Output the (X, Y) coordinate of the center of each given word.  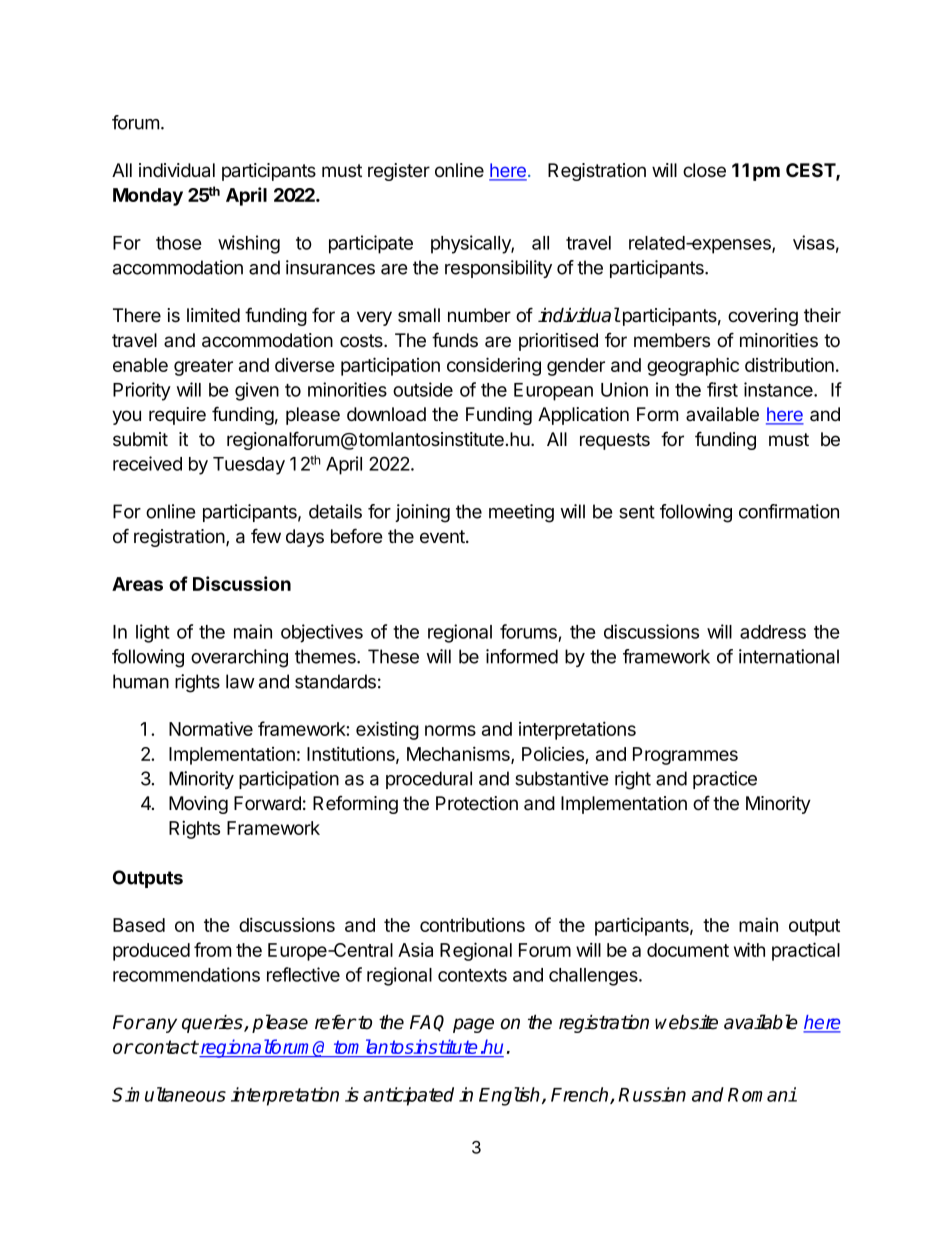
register (399, 172)
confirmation (789, 511)
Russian (652, 1094)
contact (165, 1047)
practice (725, 780)
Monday (148, 197)
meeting (521, 513)
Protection (477, 803)
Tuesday (249, 466)
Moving (198, 805)
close (704, 170)
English (511, 1096)
